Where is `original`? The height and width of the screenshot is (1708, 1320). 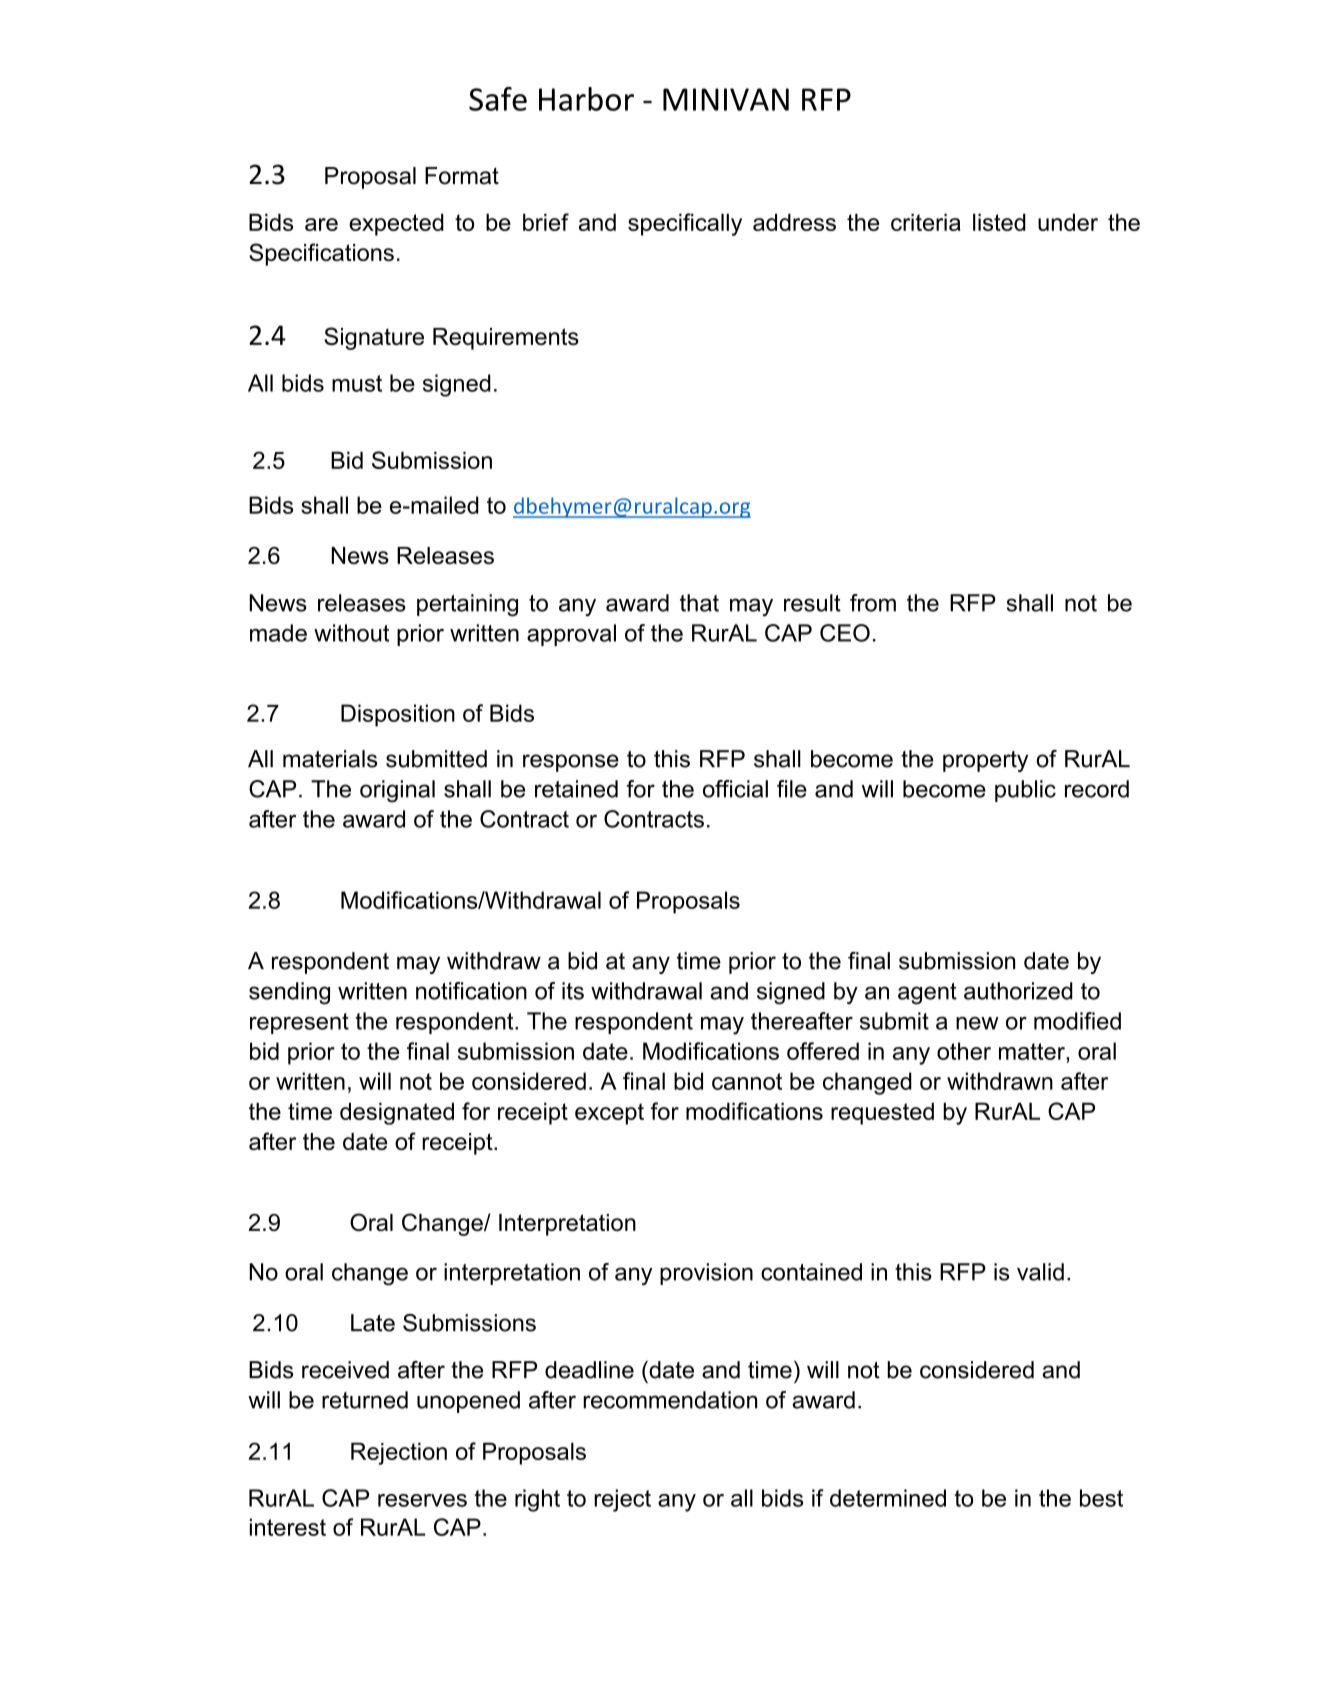
original is located at coordinates (397, 791).
